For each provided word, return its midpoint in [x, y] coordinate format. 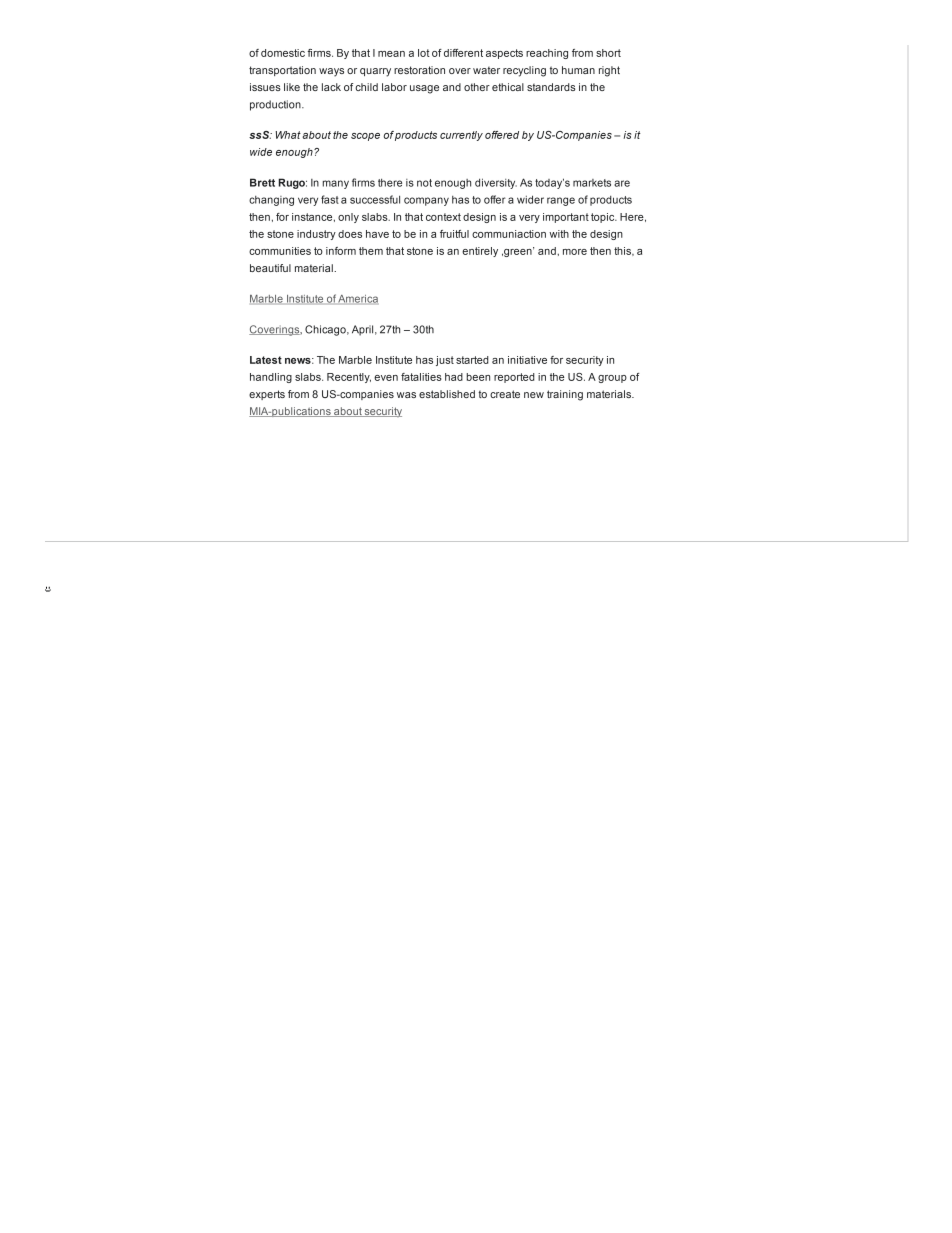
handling [271, 378]
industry [316, 235]
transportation [282, 71]
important [566, 218]
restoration [419, 70]
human [578, 70]
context [443, 217]
